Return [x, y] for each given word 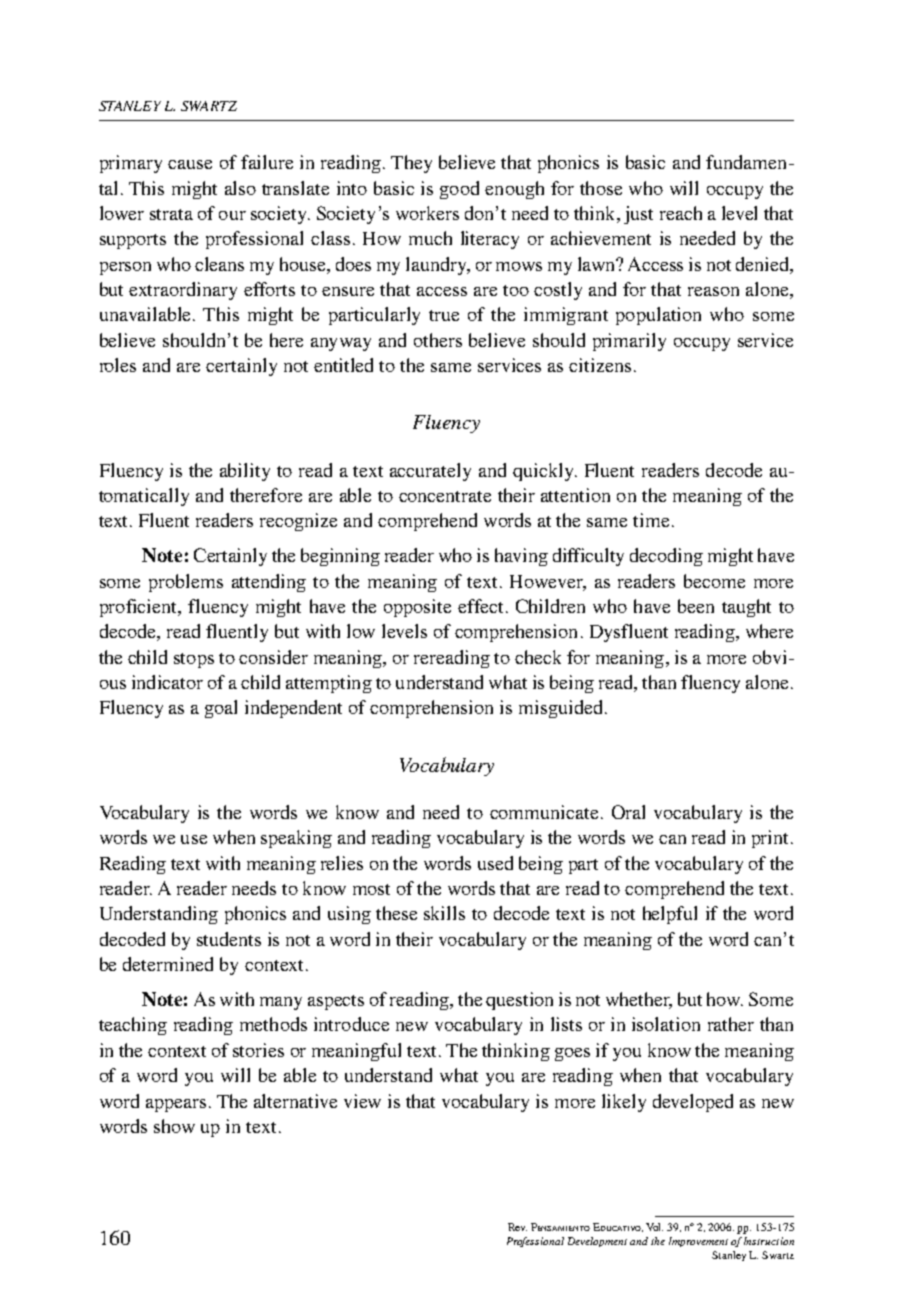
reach [681, 213]
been [696, 606]
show [174, 1126]
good [459, 190]
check [538, 657]
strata [171, 214]
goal [221, 709]
